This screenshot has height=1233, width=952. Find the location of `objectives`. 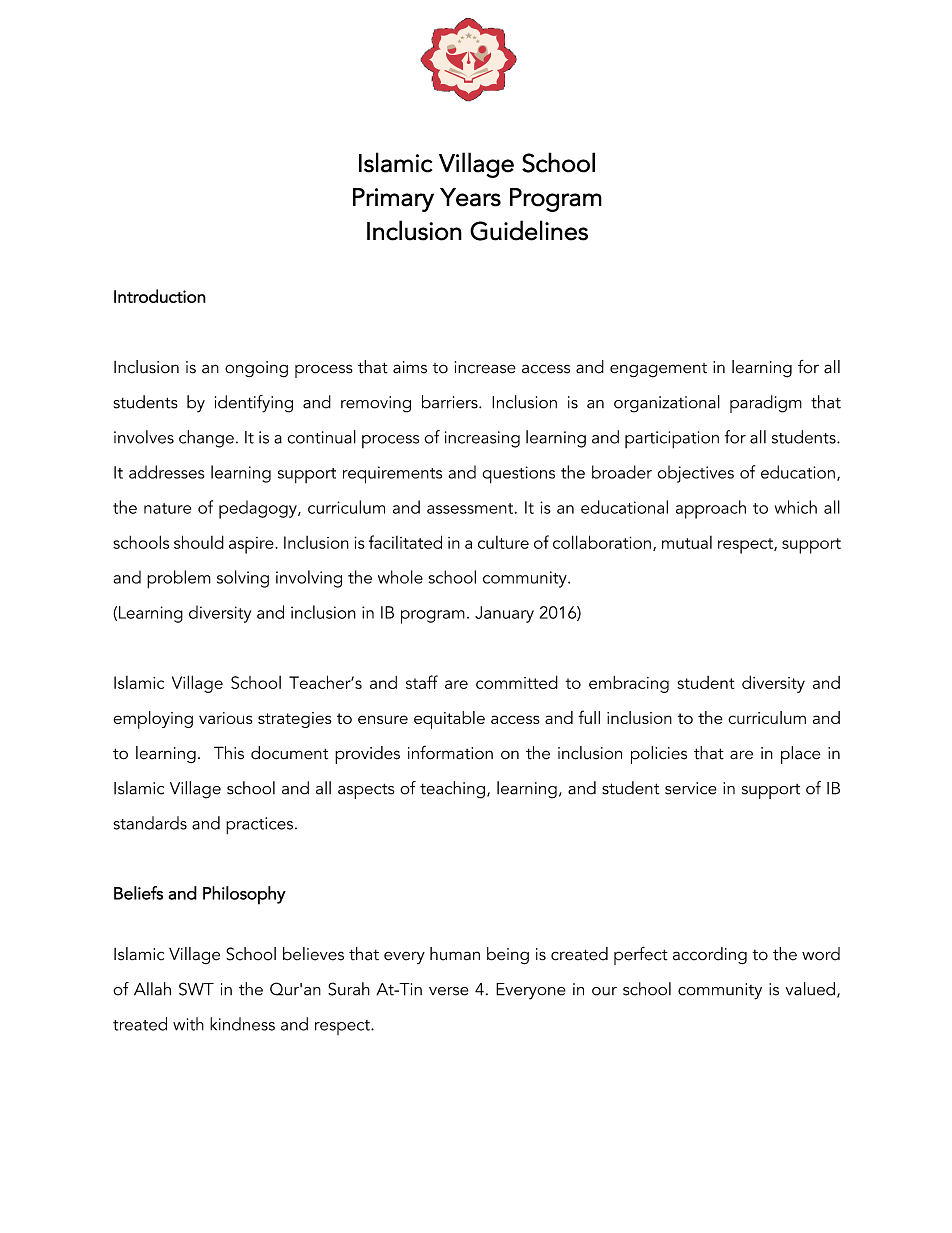

objectives is located at coordinates (695, 474).
